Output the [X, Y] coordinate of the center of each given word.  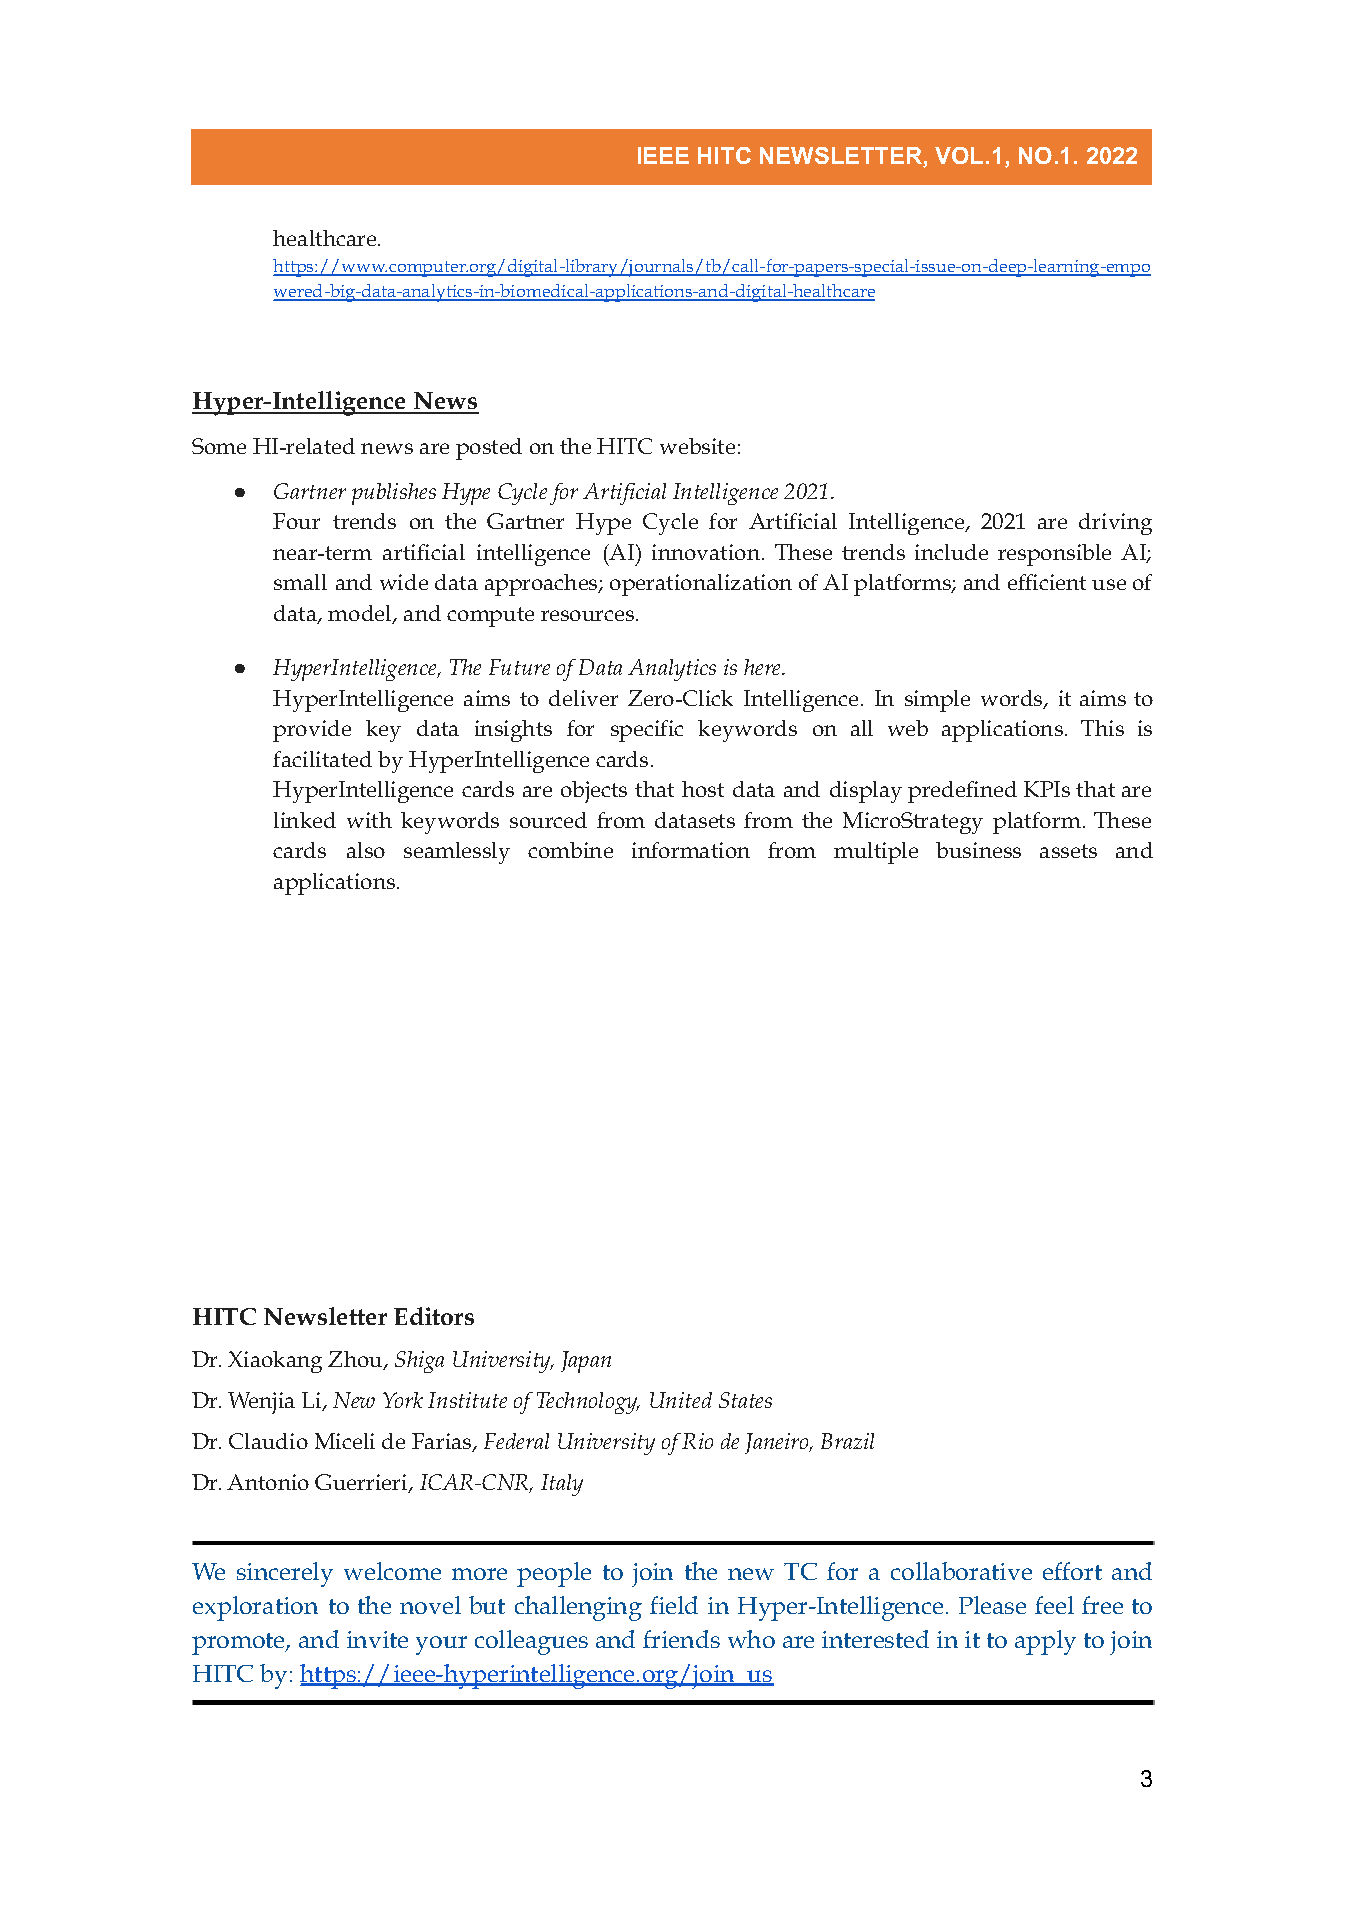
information [691, 850]
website [697, 446]
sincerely [285, 1574]
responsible [1054, 555]
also [366, 850]
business [978, 850]
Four [296, 521]
